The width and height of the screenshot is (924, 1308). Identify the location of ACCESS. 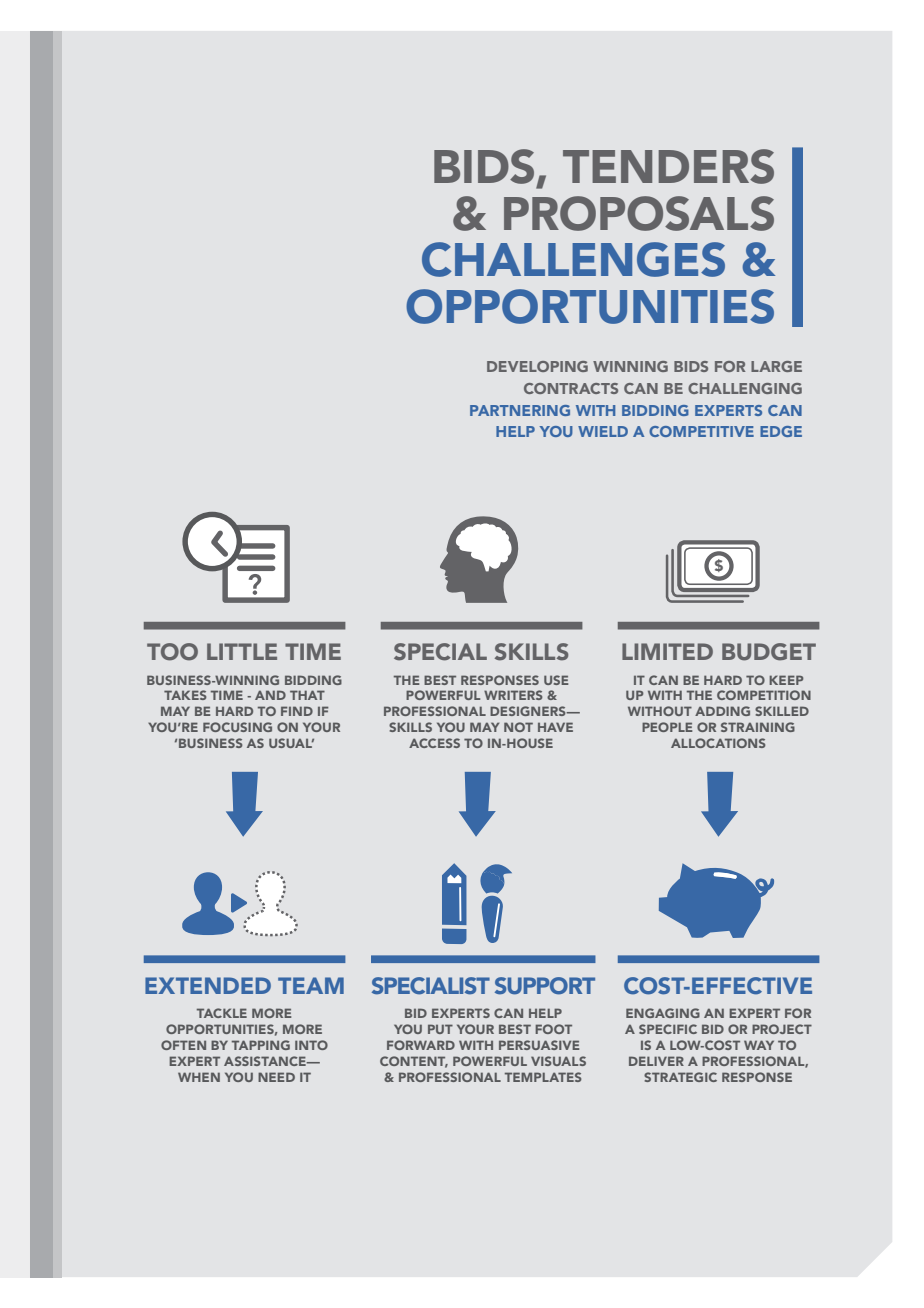
(434, 743).
